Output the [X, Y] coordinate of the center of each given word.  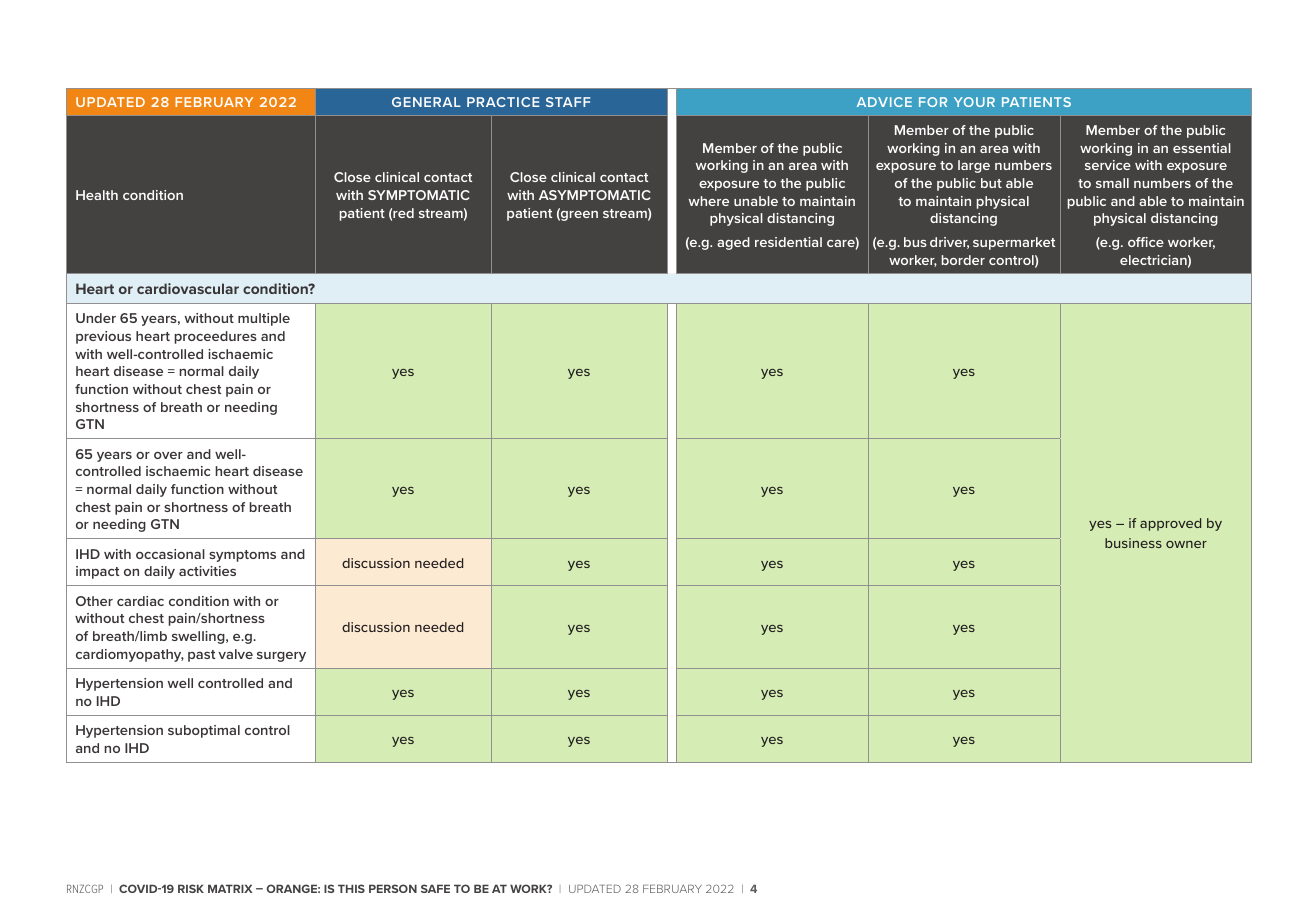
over [168, 455]
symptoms [242, 556]
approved [1170, 524]
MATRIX [230, 888]
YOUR [974, 102]
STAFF [568, 102]
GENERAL [426, 102]
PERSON [393, 888]
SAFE [435, 888]
